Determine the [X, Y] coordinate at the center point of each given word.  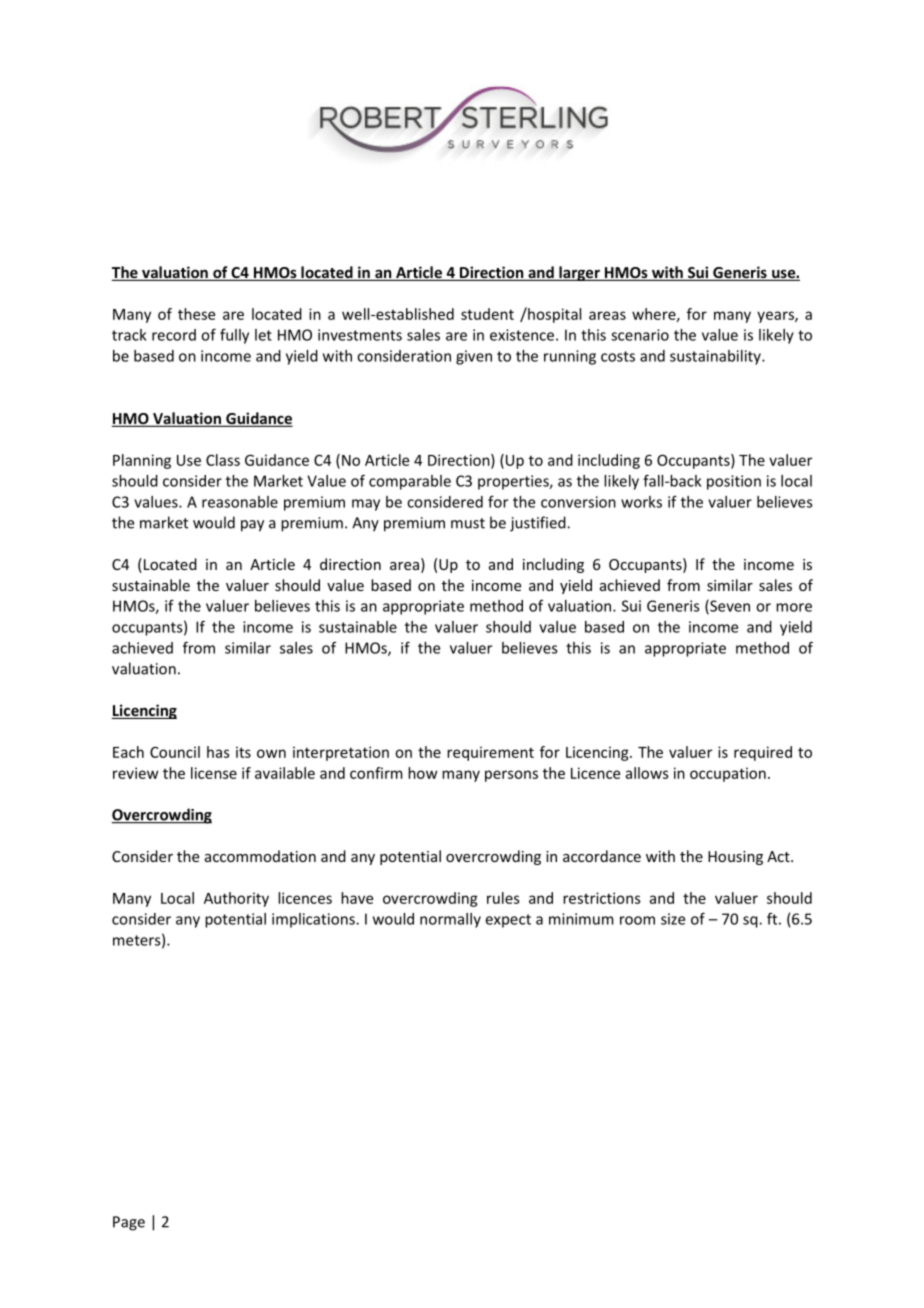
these [196, 314]
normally [450, 920]
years [776, 317]
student [487, 314]
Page [129, 1223]
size [673, 919]
